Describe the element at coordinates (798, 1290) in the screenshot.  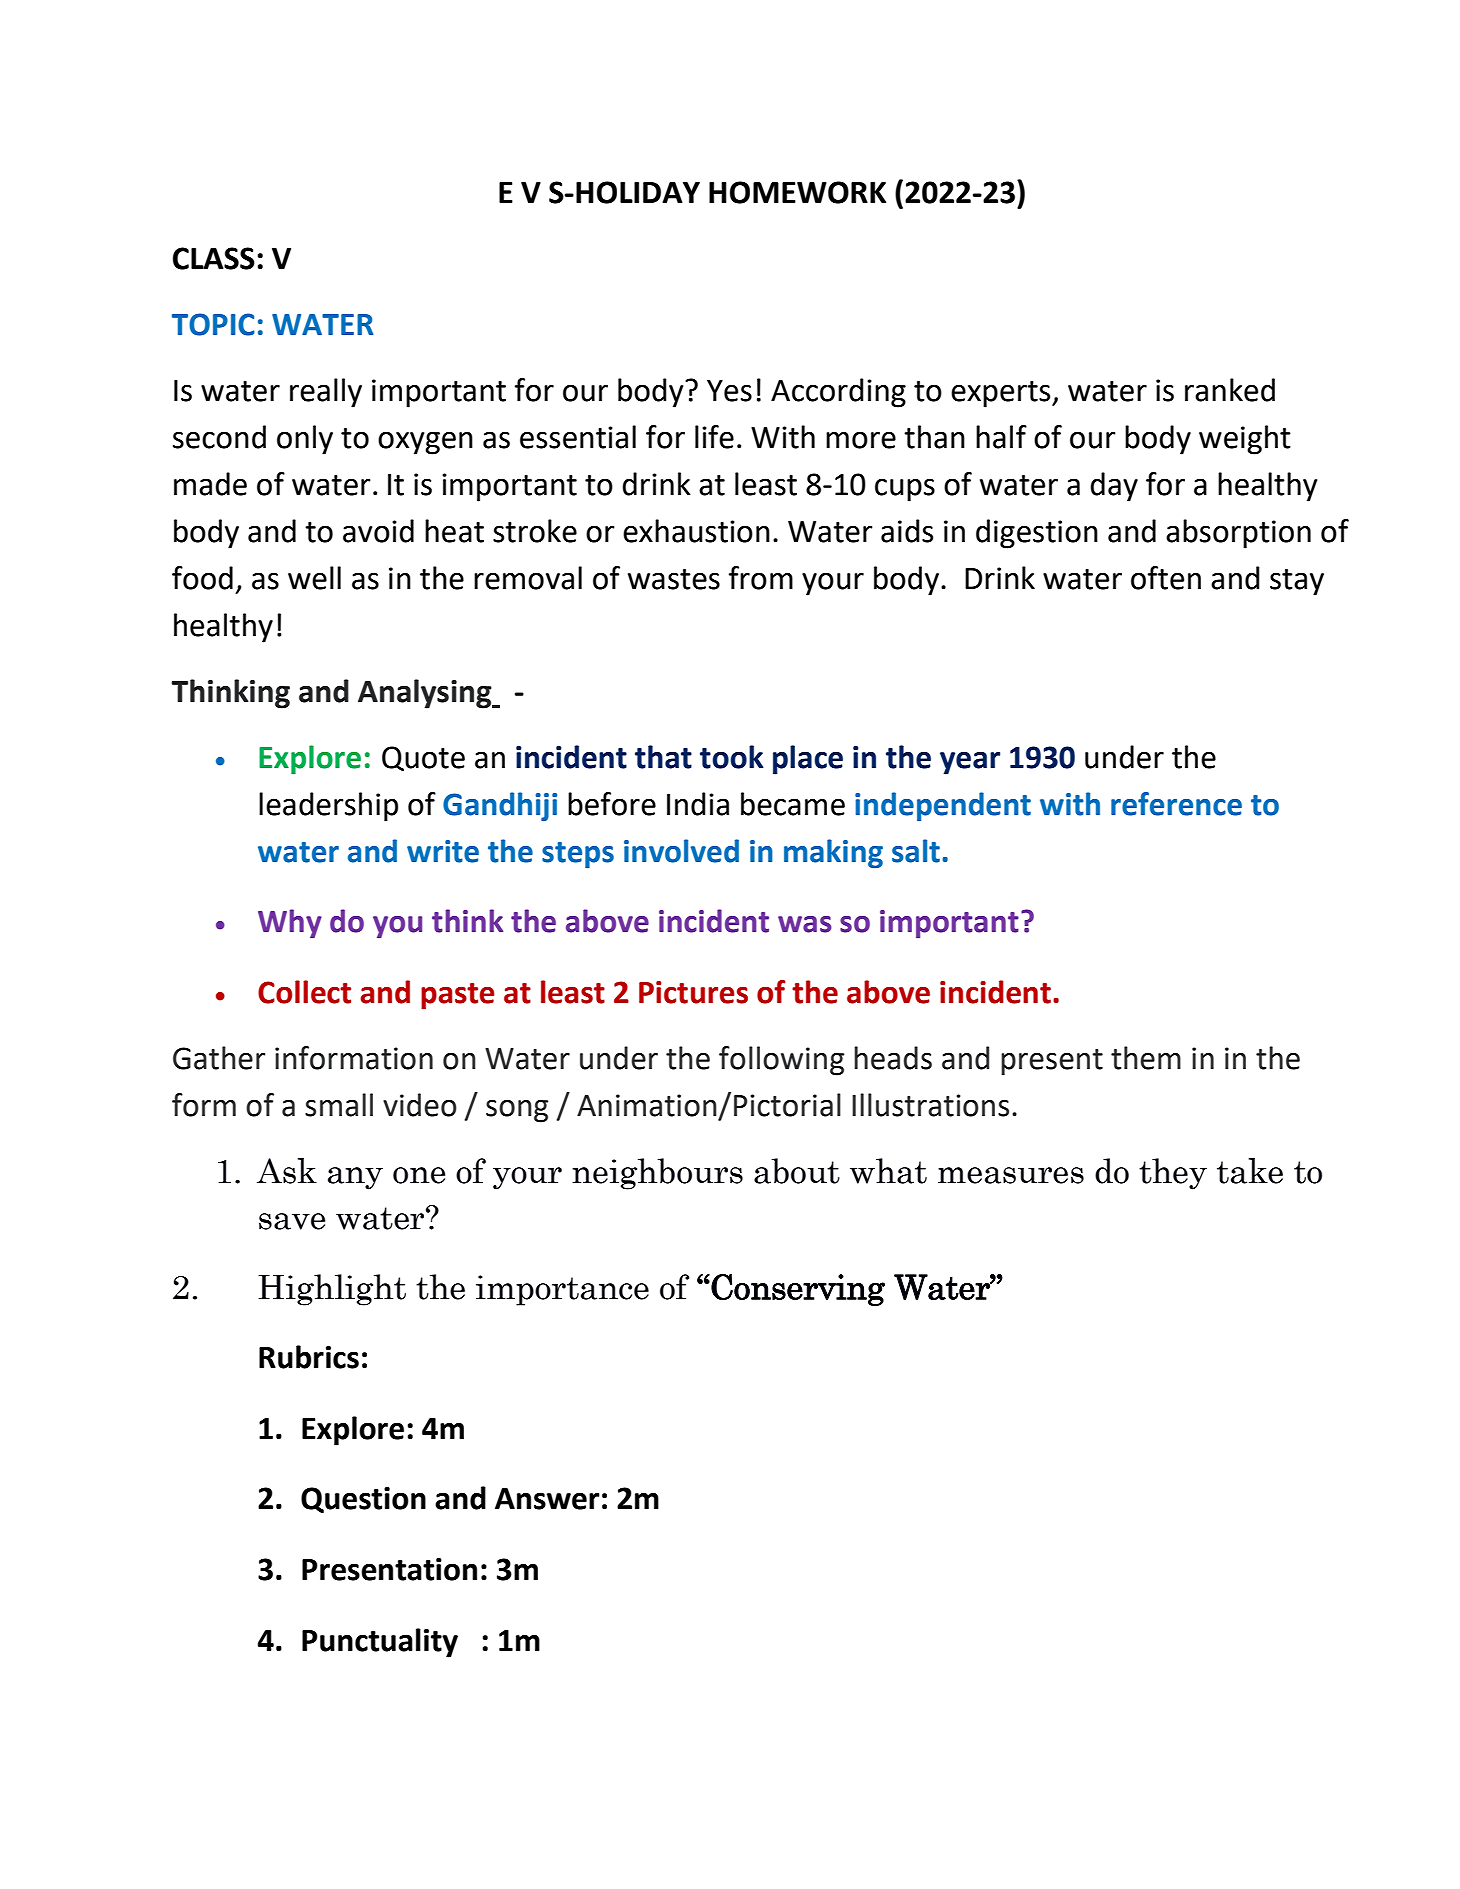
I see `Conserving` at that location.
